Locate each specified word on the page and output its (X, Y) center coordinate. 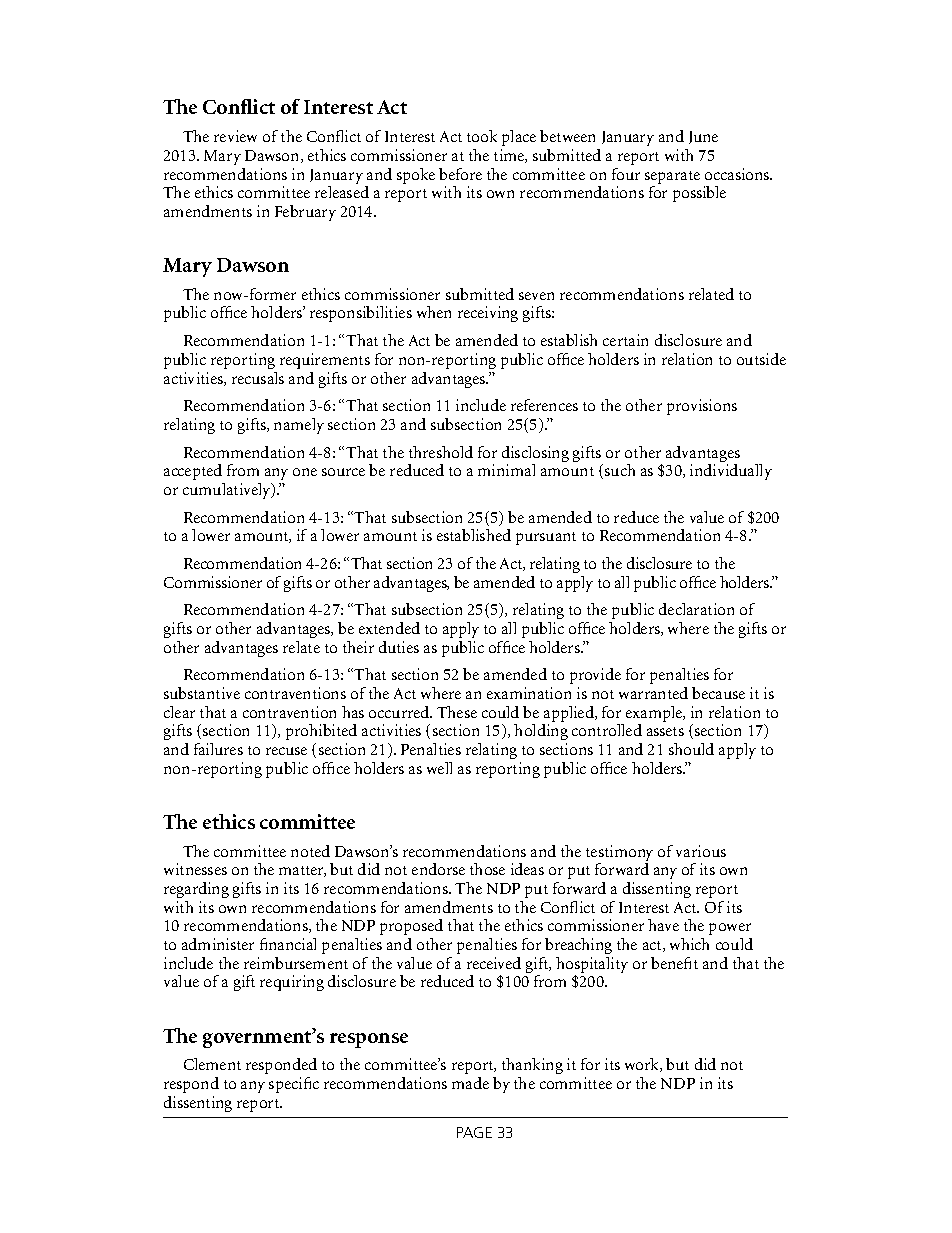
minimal (506, 470)
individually (731, 472)
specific (294, 1085)
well (439, 768)
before (460, 174)
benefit (674, 963)
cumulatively (228, 491)
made (470, 1083)
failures (218, 749)
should (691, 749)
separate (672, 177)
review (235, 136)
